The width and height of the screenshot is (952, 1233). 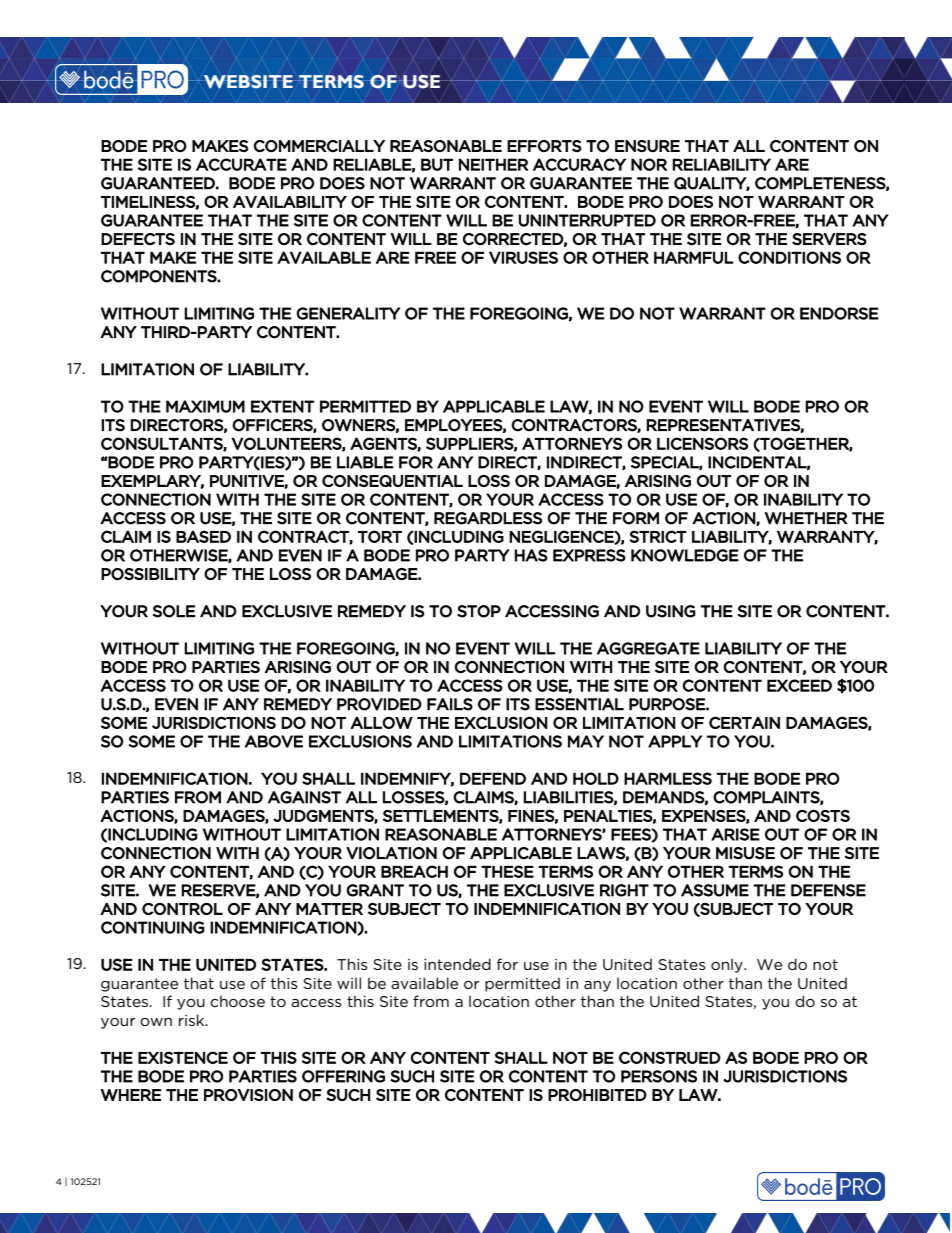 What do you see at coordinates (182, 909) in the screenshot?
I see `CONTROL` at bounding box center [182, 909].
